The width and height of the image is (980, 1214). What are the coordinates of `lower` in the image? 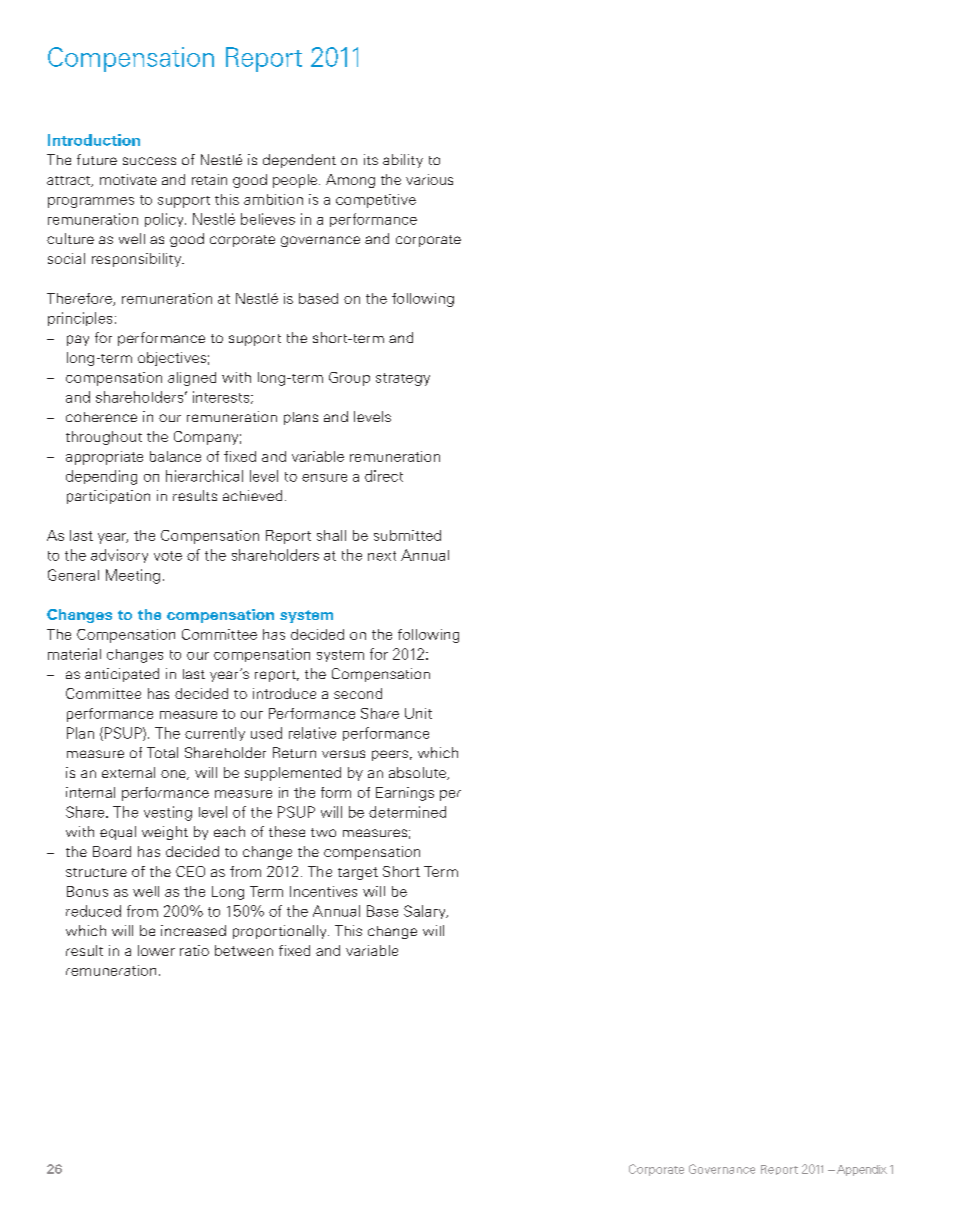 It's located at (156, 950).
